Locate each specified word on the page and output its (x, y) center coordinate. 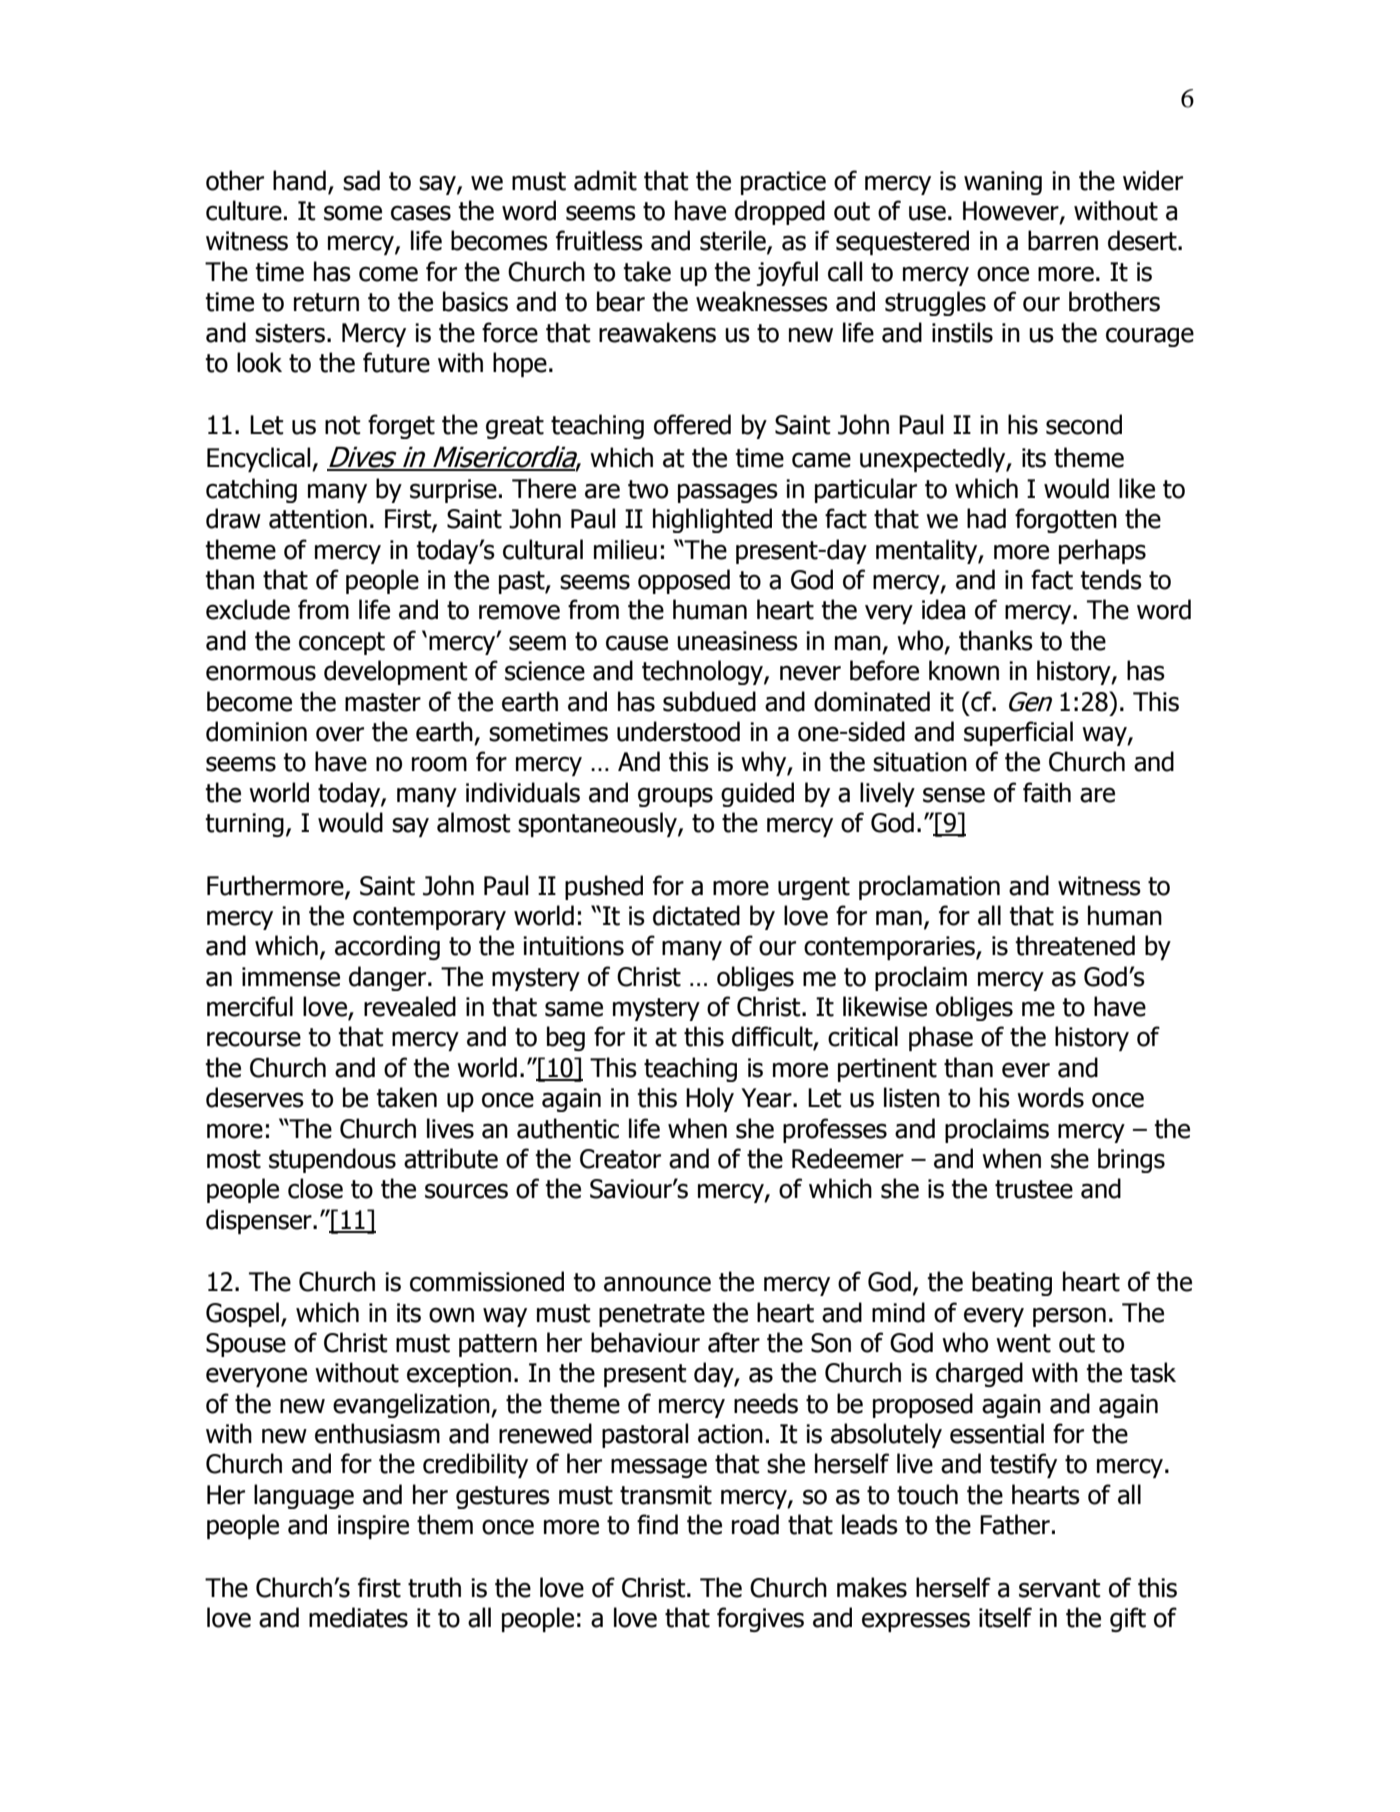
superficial (1018, 733)
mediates (358, 1617)
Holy (710, 1099)
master (383, 702)
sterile (734, 241)
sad (361, 180)
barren (1063, 240)
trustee (1034, 1189)
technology (703, 672)
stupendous (332, 1160)
